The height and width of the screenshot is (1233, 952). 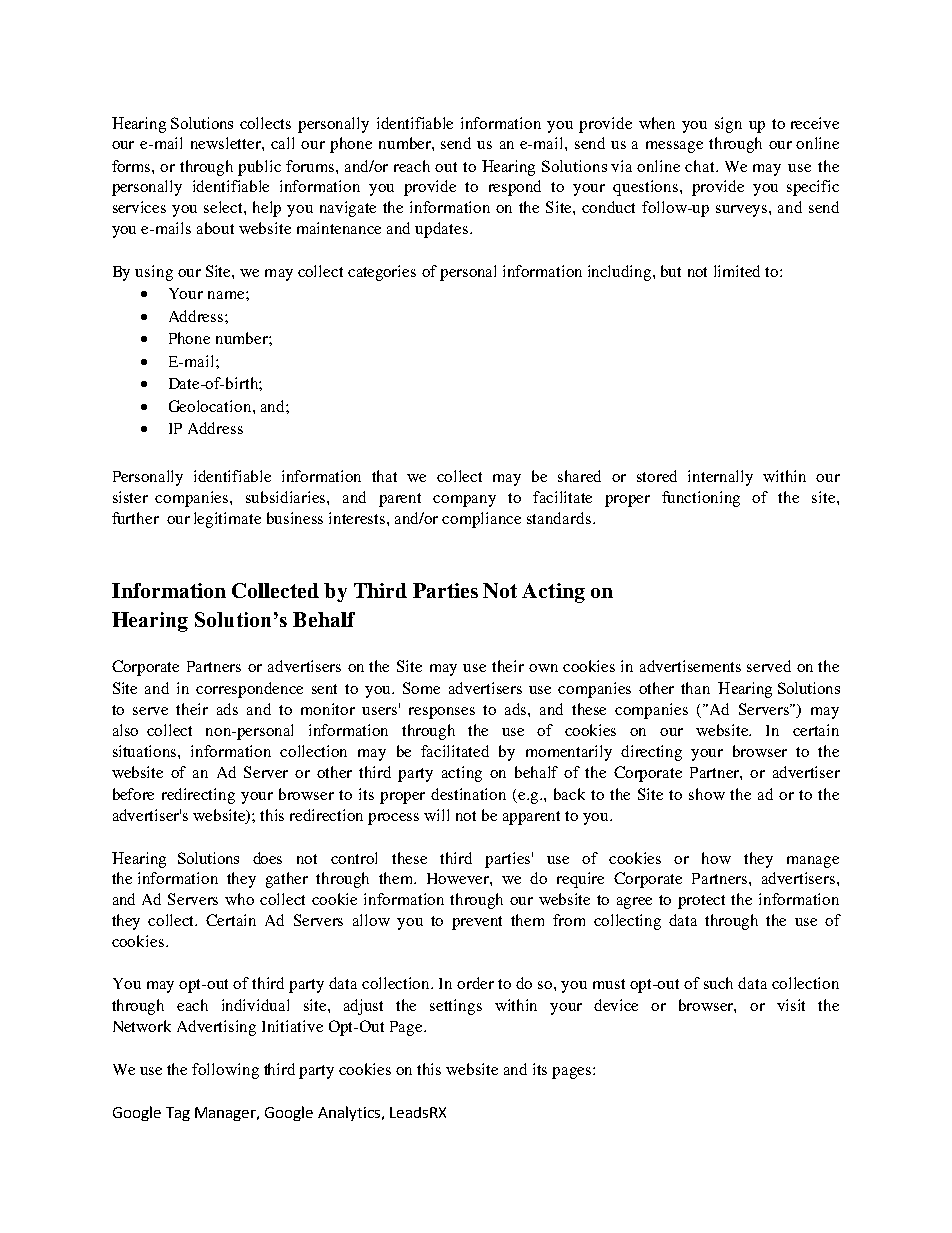 I want to click on public, so click(x=259, y=168).
